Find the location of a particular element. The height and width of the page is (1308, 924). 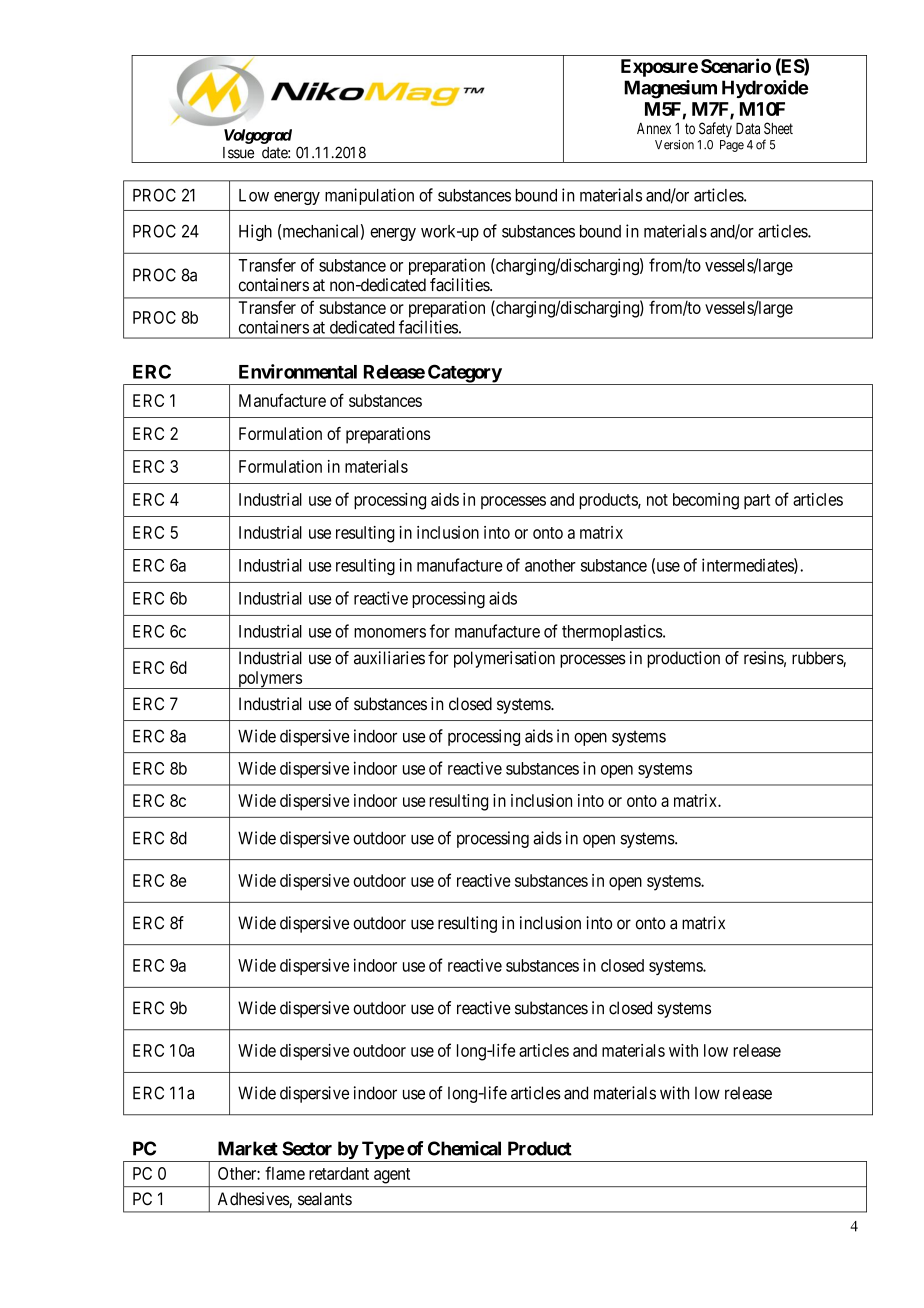

Environmental is located at coordinates (298, 371).
